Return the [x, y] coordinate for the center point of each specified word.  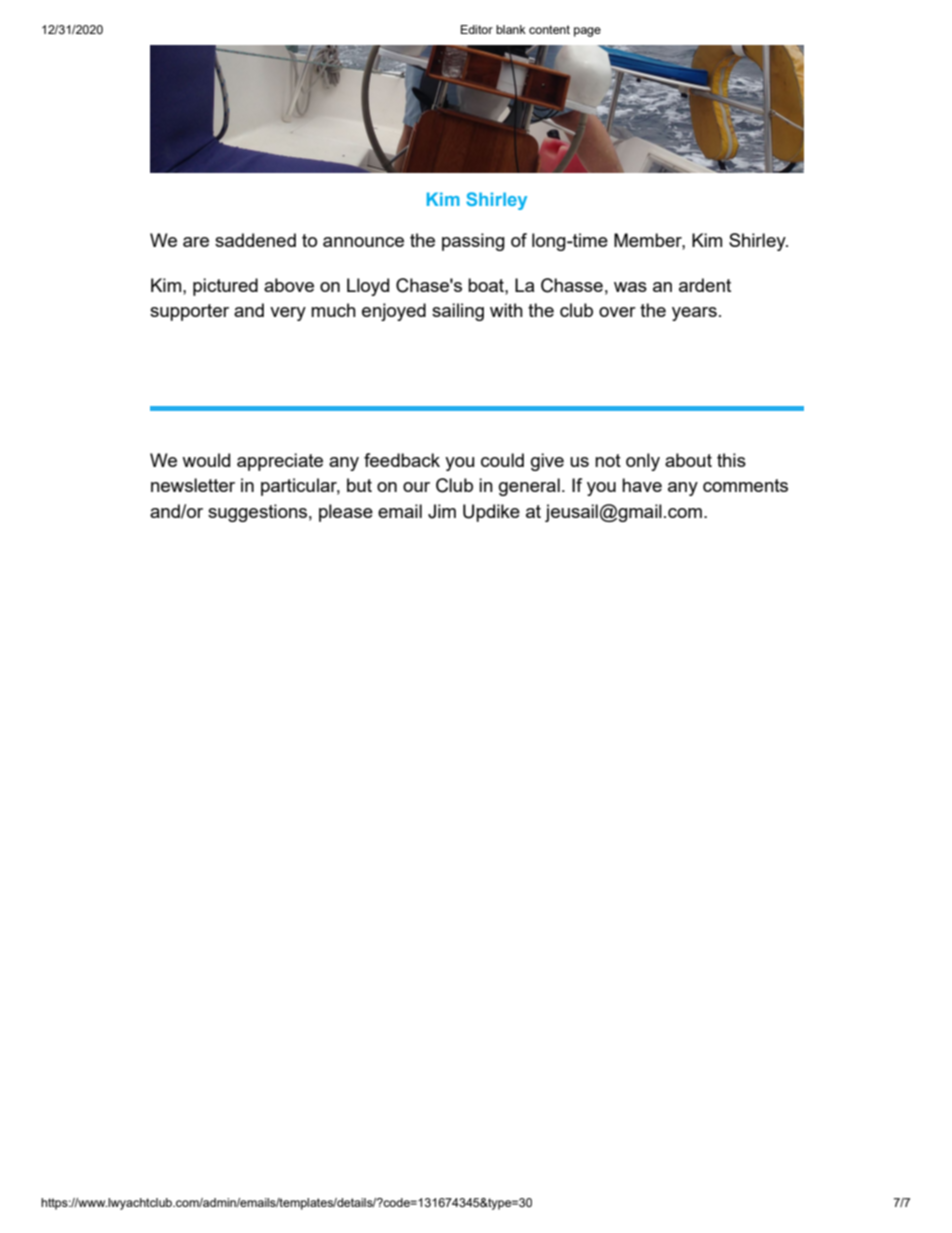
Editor [477, 29]
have [642, 485]
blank [511, 29]
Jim [442, 511]
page [587, 32]
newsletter [193, 485]
